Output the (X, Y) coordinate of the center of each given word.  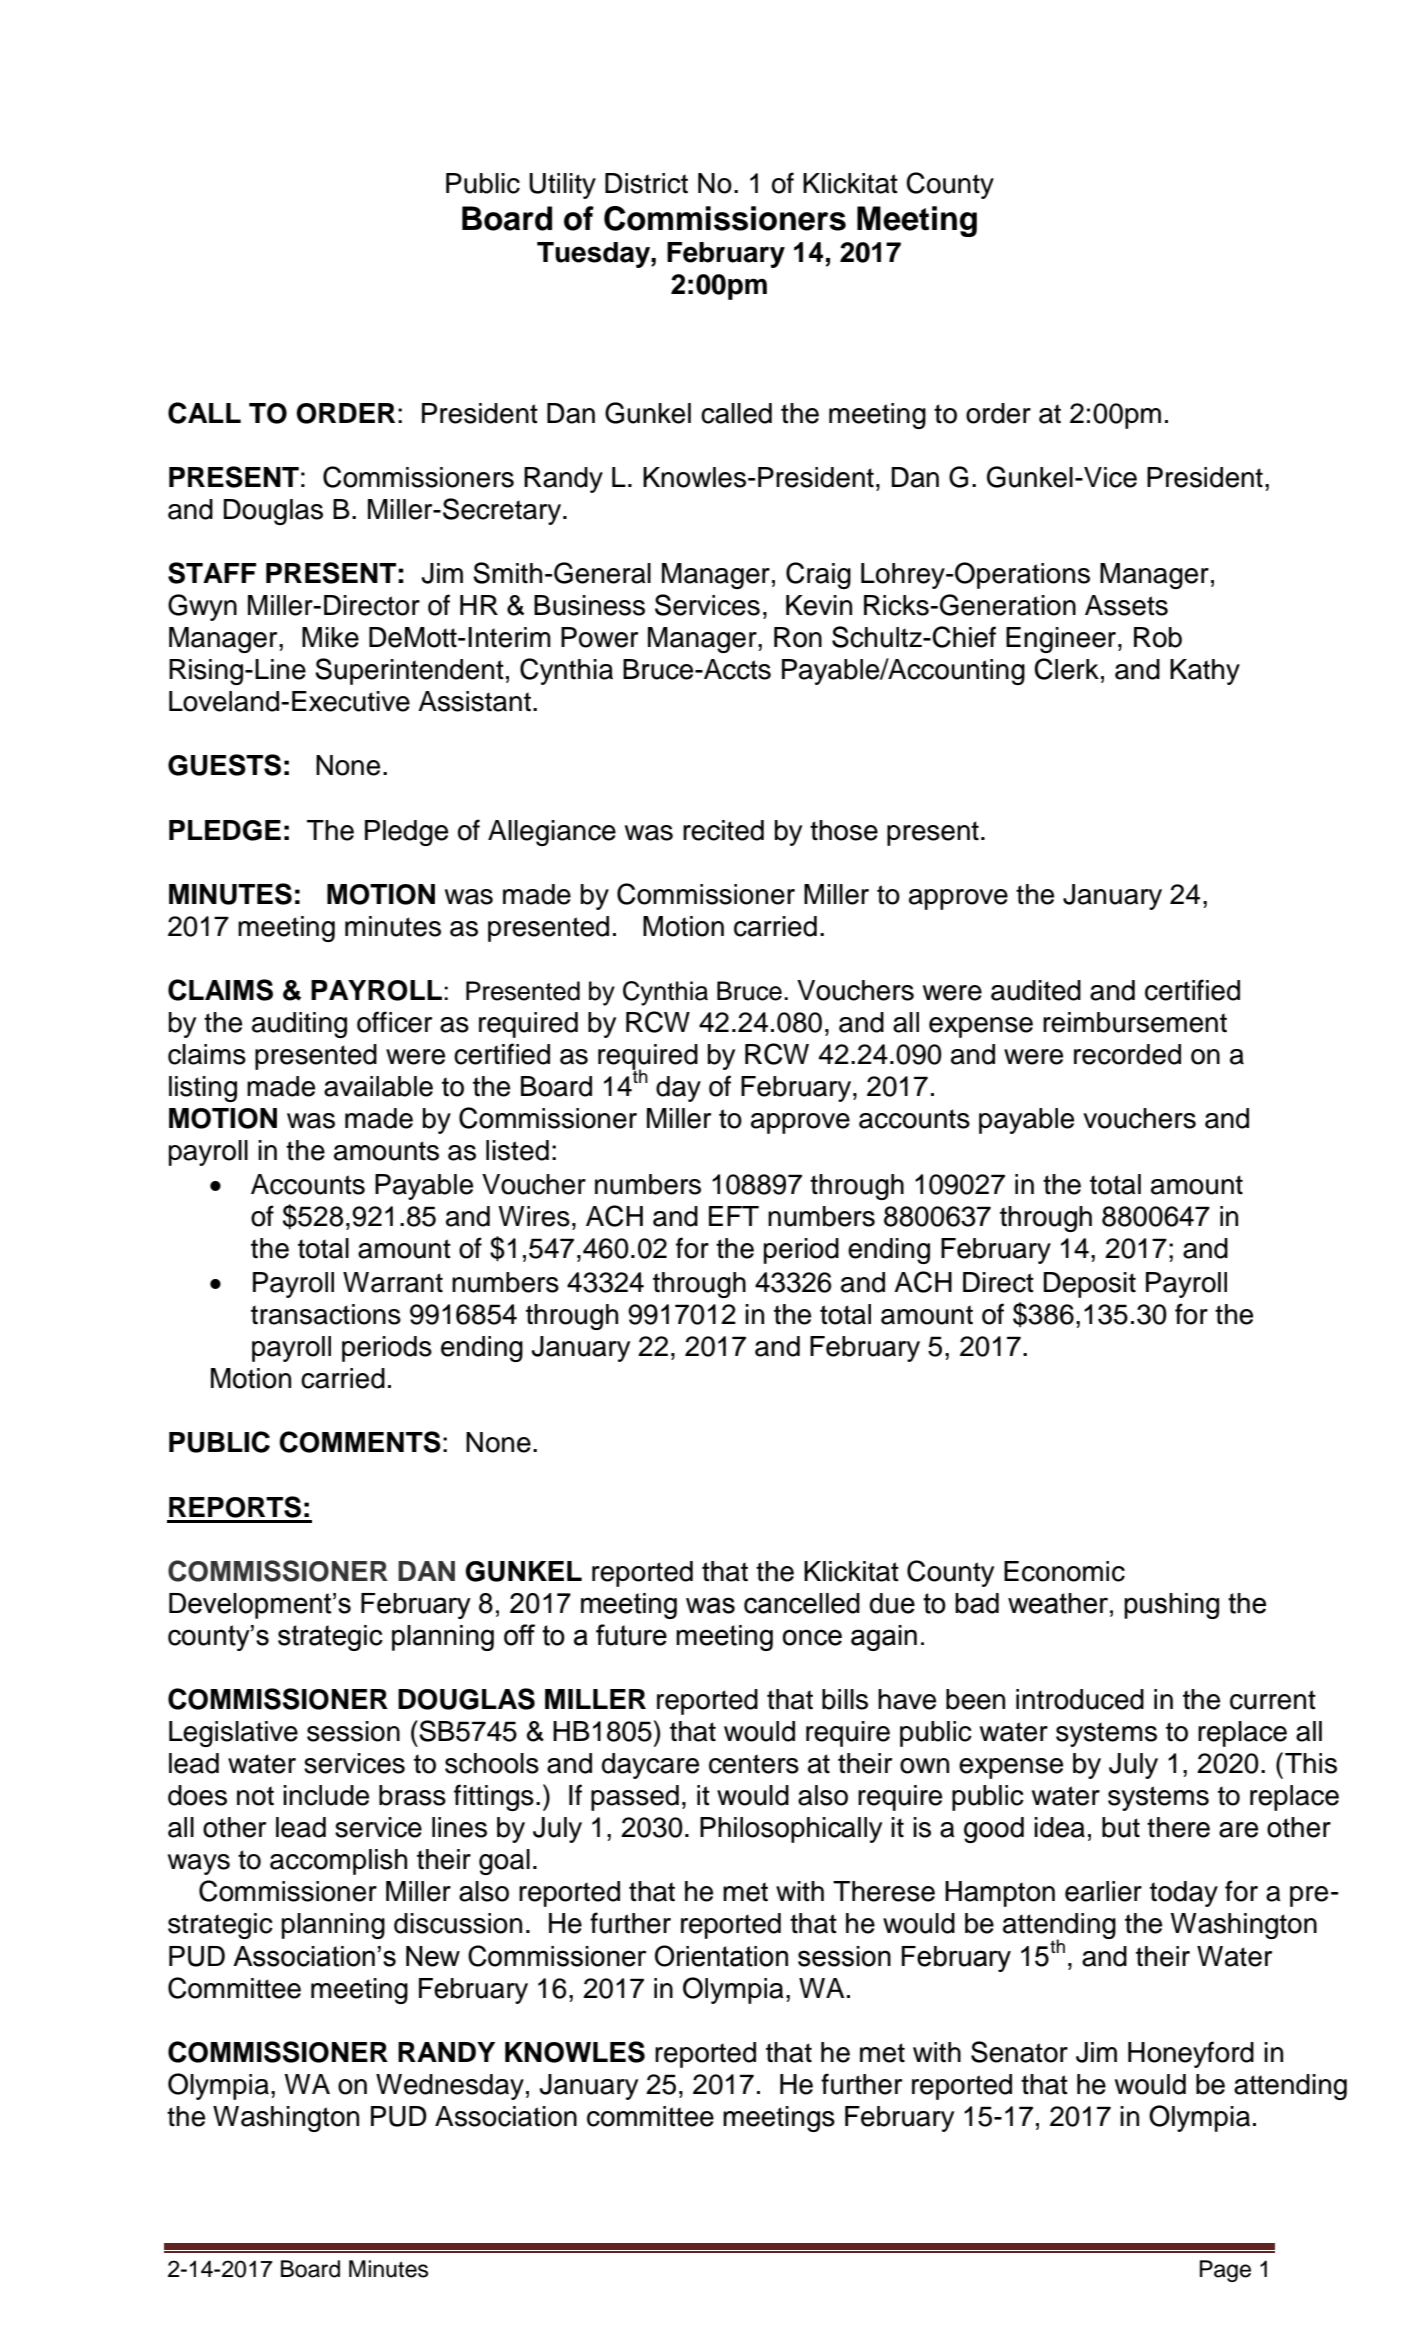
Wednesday (450, 2087)
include (326, 1795)
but (1121, 1827)
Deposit (1090, 1285)
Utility (562, 186)
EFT (734, 1216)
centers (754, 1764)
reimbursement (1135, 1022)
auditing (299, 1025)
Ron (798, 637)
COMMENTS (360, 1442)
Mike (330, 637)
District (646, 183)
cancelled (802, 1603)
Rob (1158, 637)
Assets (1126, 605)
